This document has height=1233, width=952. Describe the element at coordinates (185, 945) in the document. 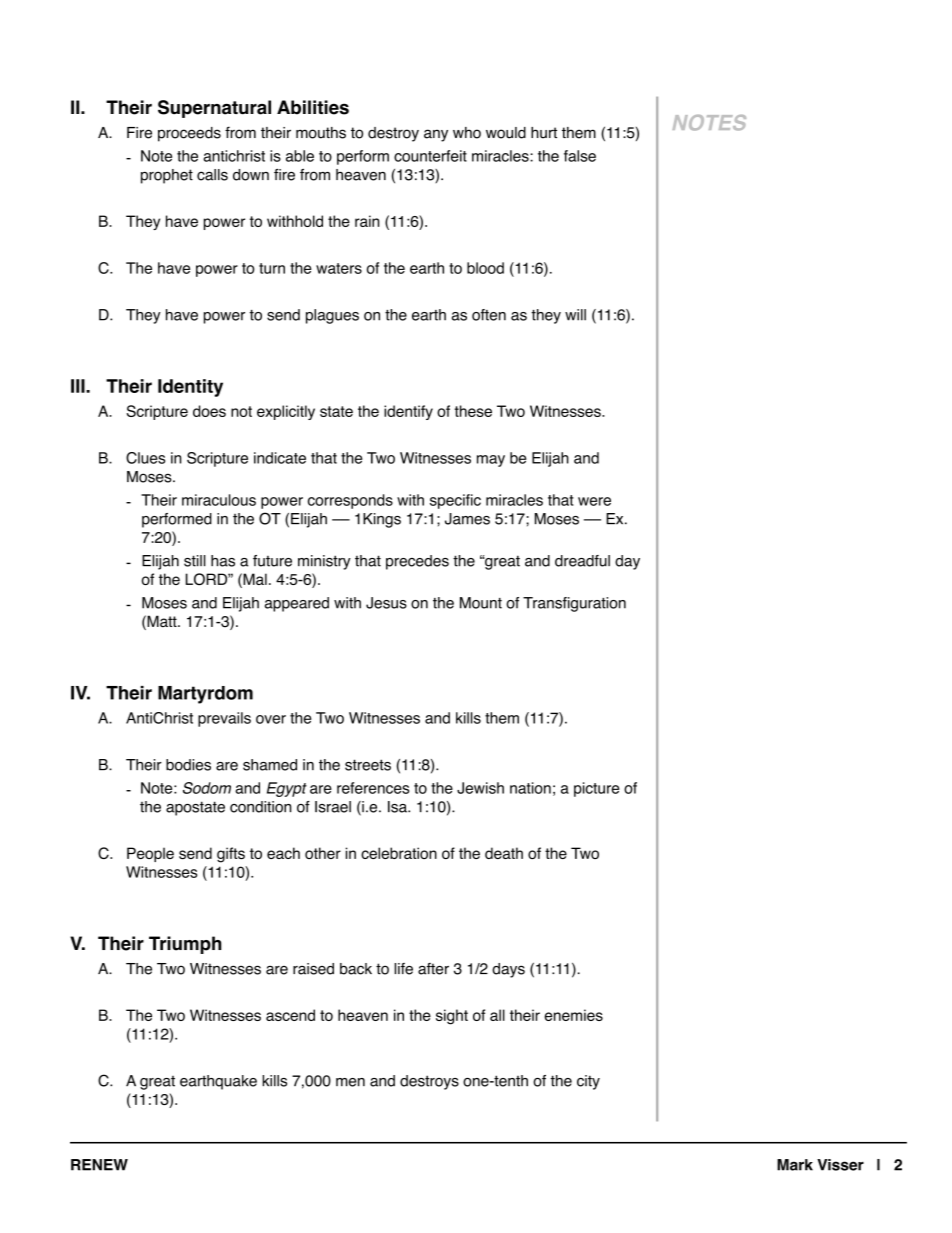

I see `Triumph` at that location.
